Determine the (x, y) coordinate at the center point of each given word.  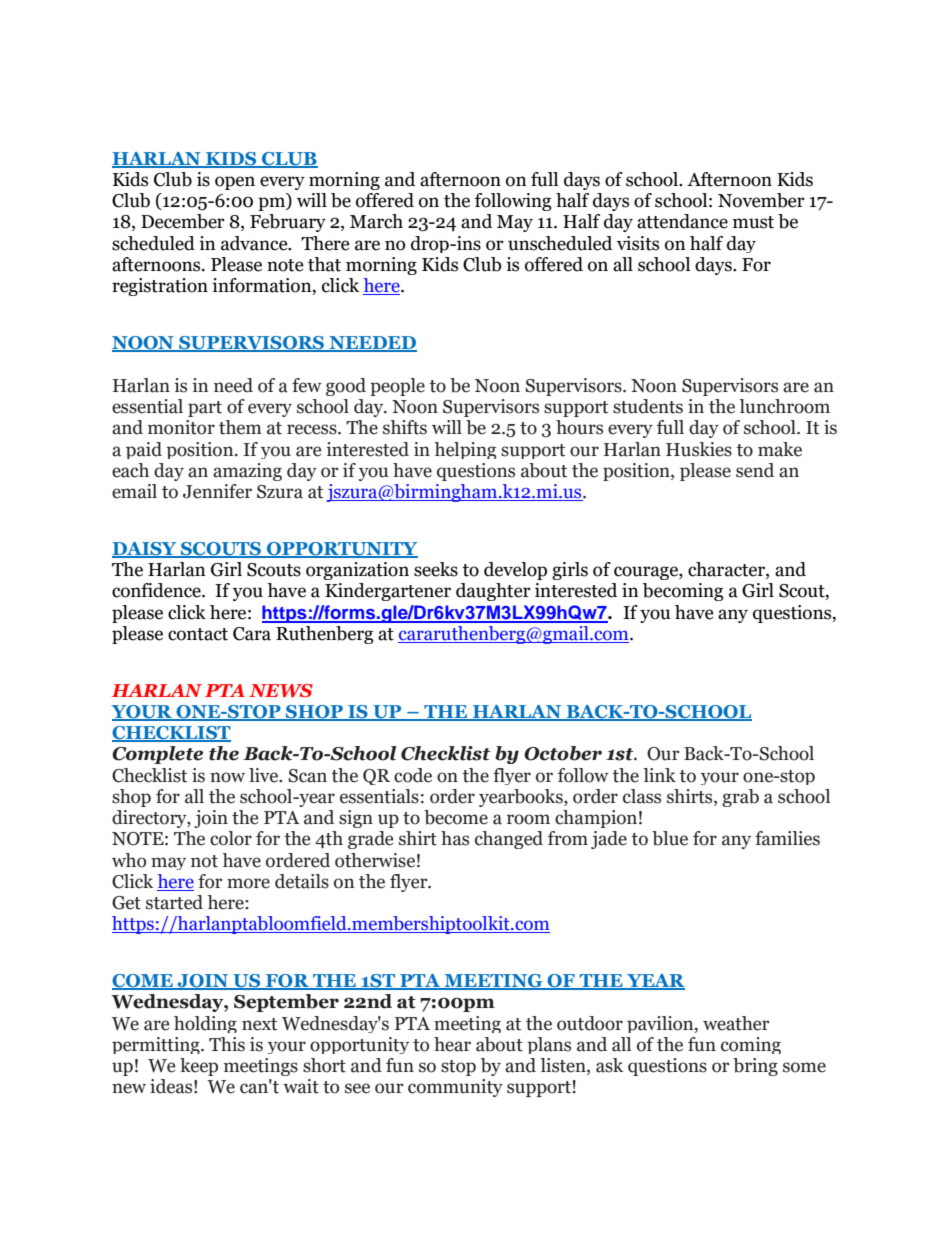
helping (465, 450)
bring (755, 1067)
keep (199, 1067)
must (753, 222)
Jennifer (217, 491)
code (413, 775)
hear (452, 1044)
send (755, 470)
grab (740, 798)
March (376, 221)
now (227, 777)
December (183, 221)
